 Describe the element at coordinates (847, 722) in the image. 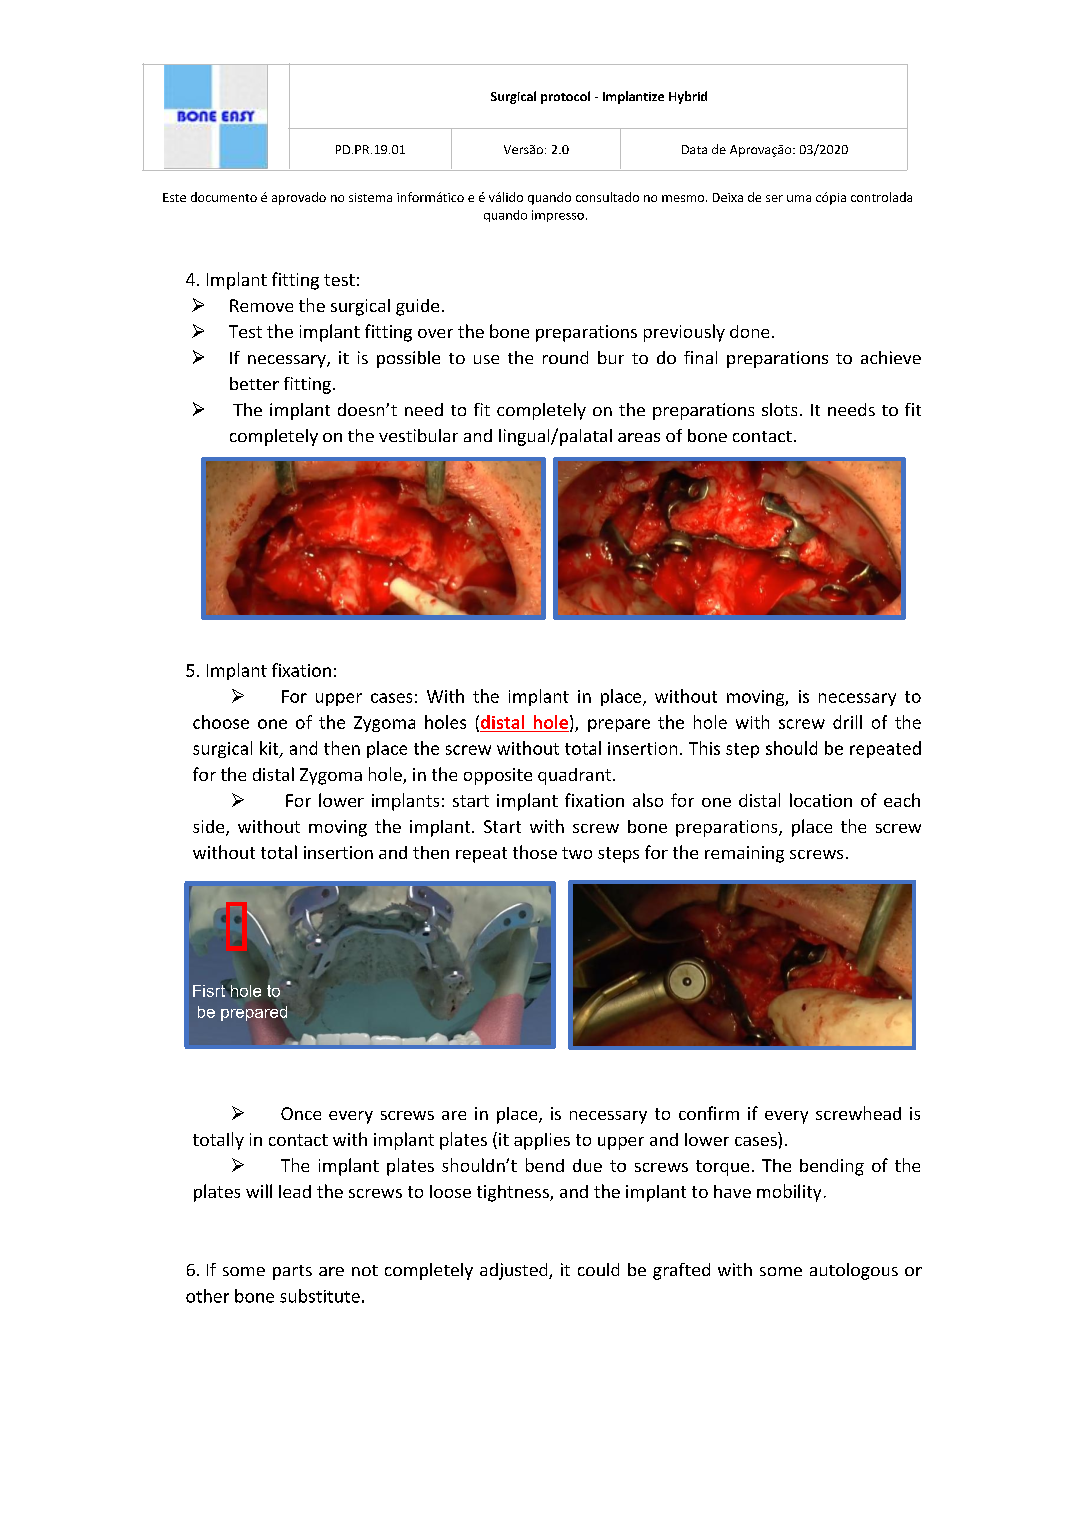

I see `drill` at that location.
